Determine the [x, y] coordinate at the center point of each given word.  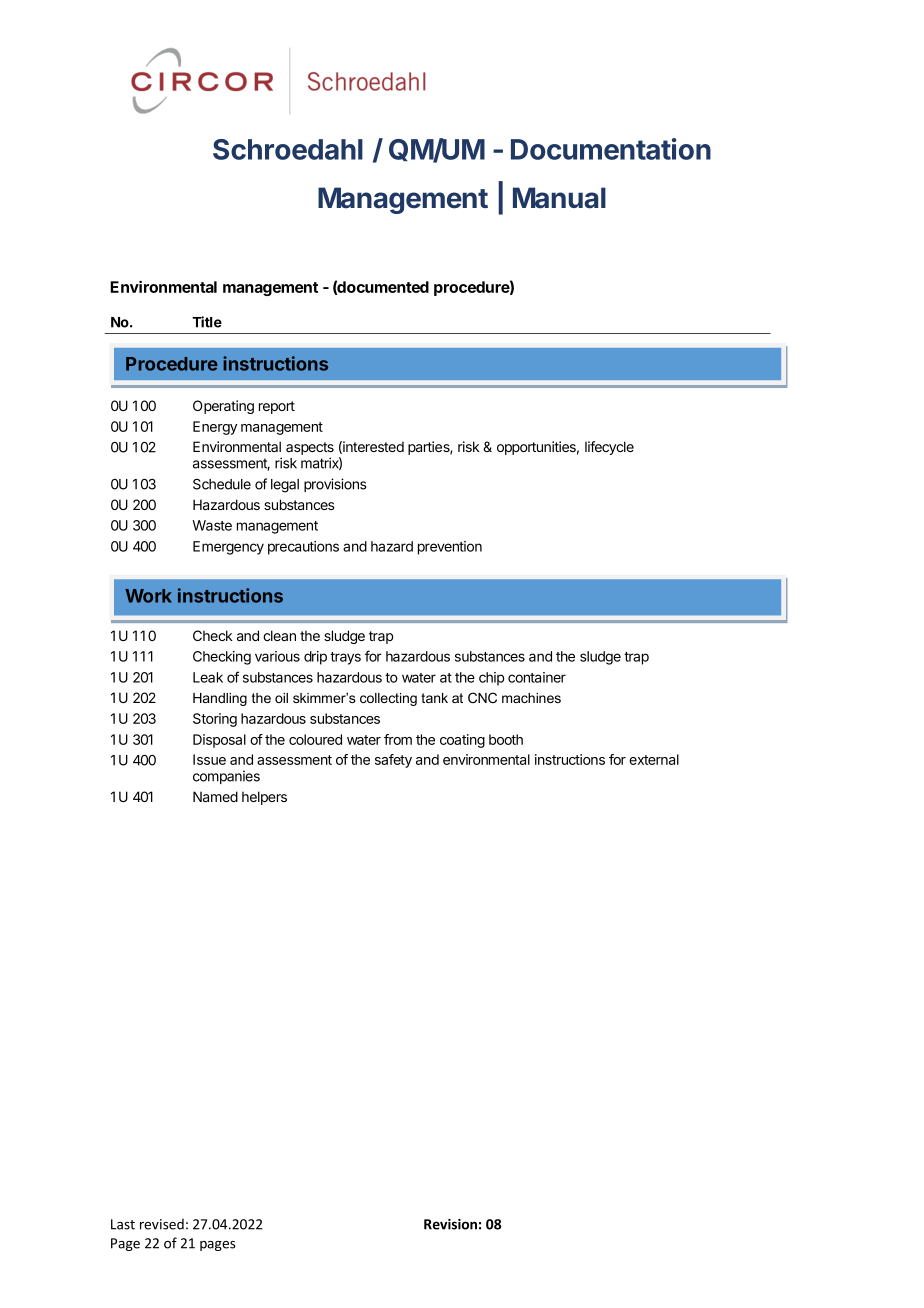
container [537, 677]
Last [123, 1224]
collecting [388, 699]
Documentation [611, 149]
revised [162, 1224]
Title [207, 322]
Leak [208, 677]
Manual [559, 198]
